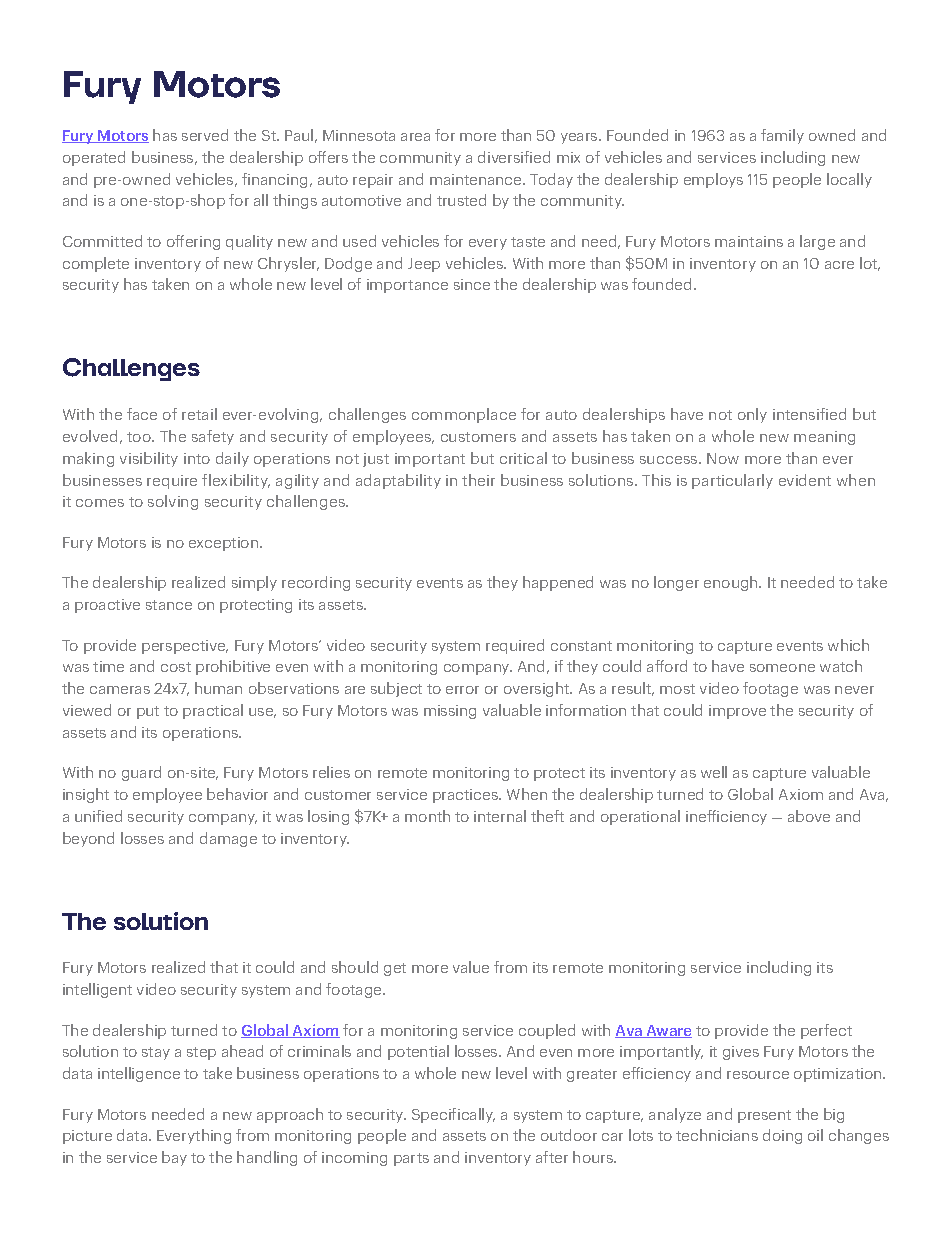  I want to click on family, so click(782, 136).
